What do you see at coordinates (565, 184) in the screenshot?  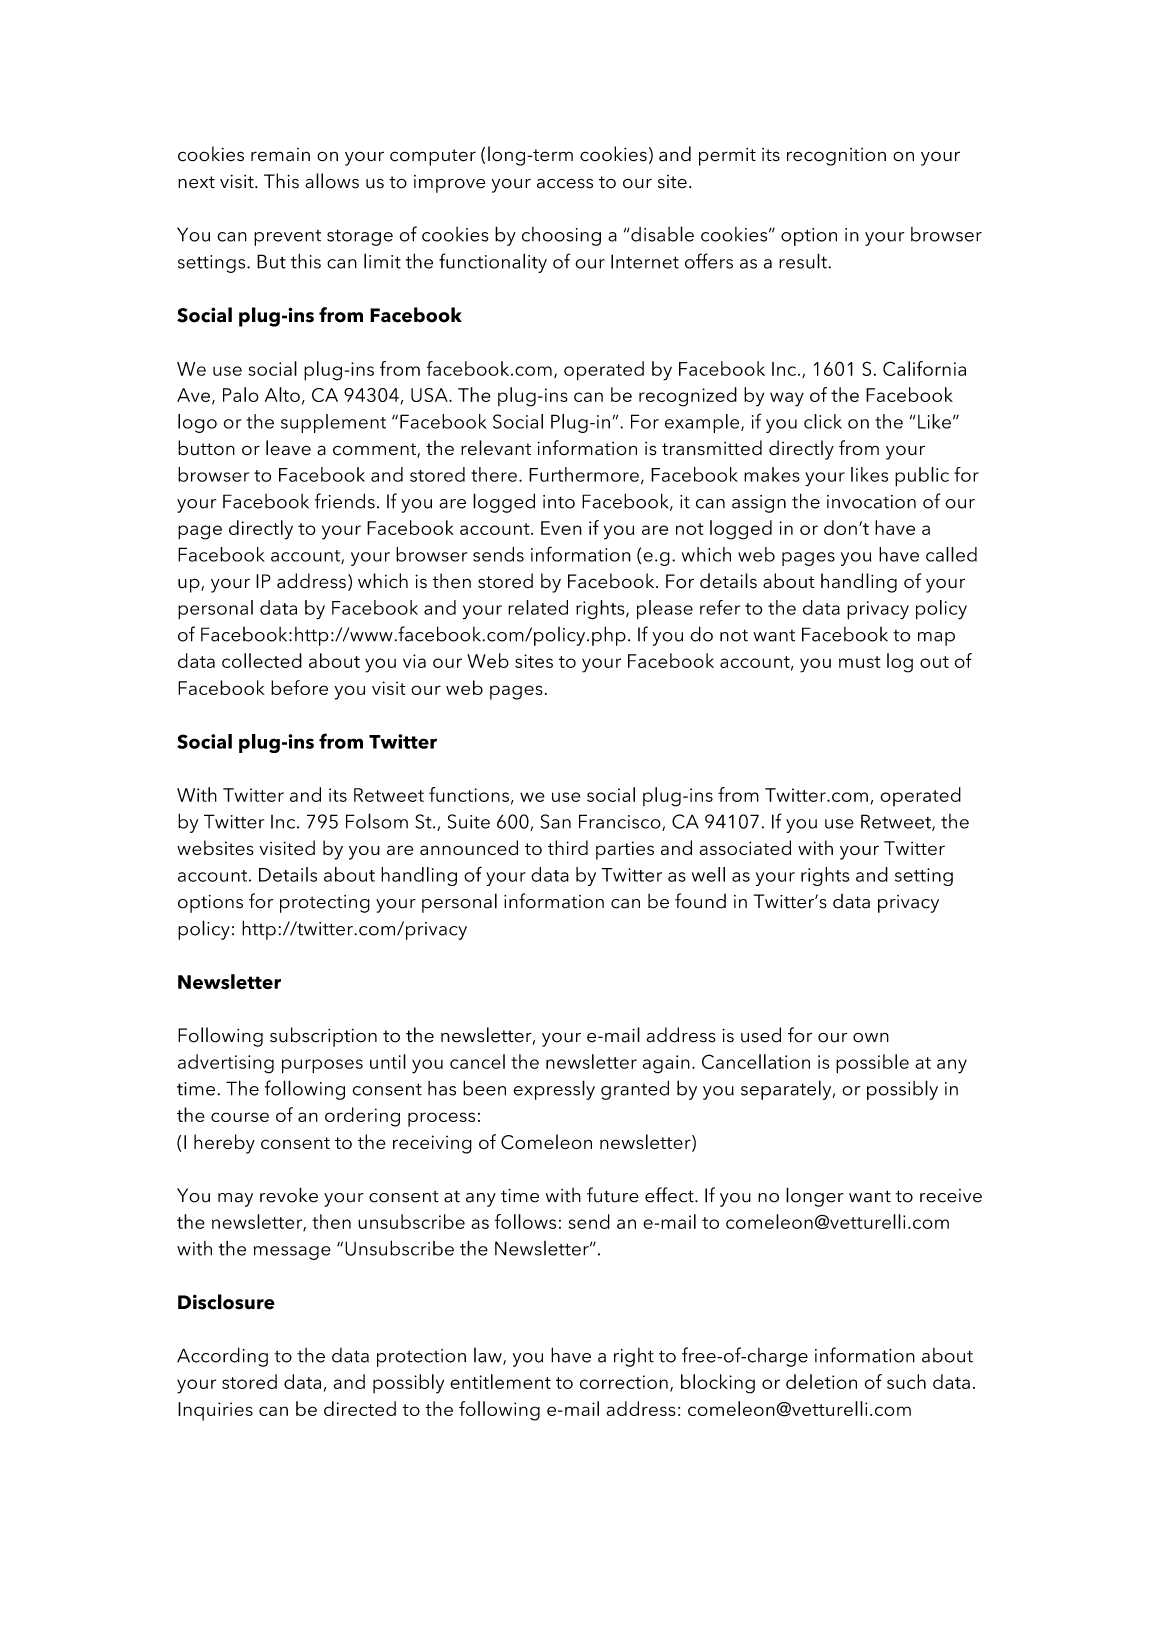 I see `access` at bounding box center [565, 184].
